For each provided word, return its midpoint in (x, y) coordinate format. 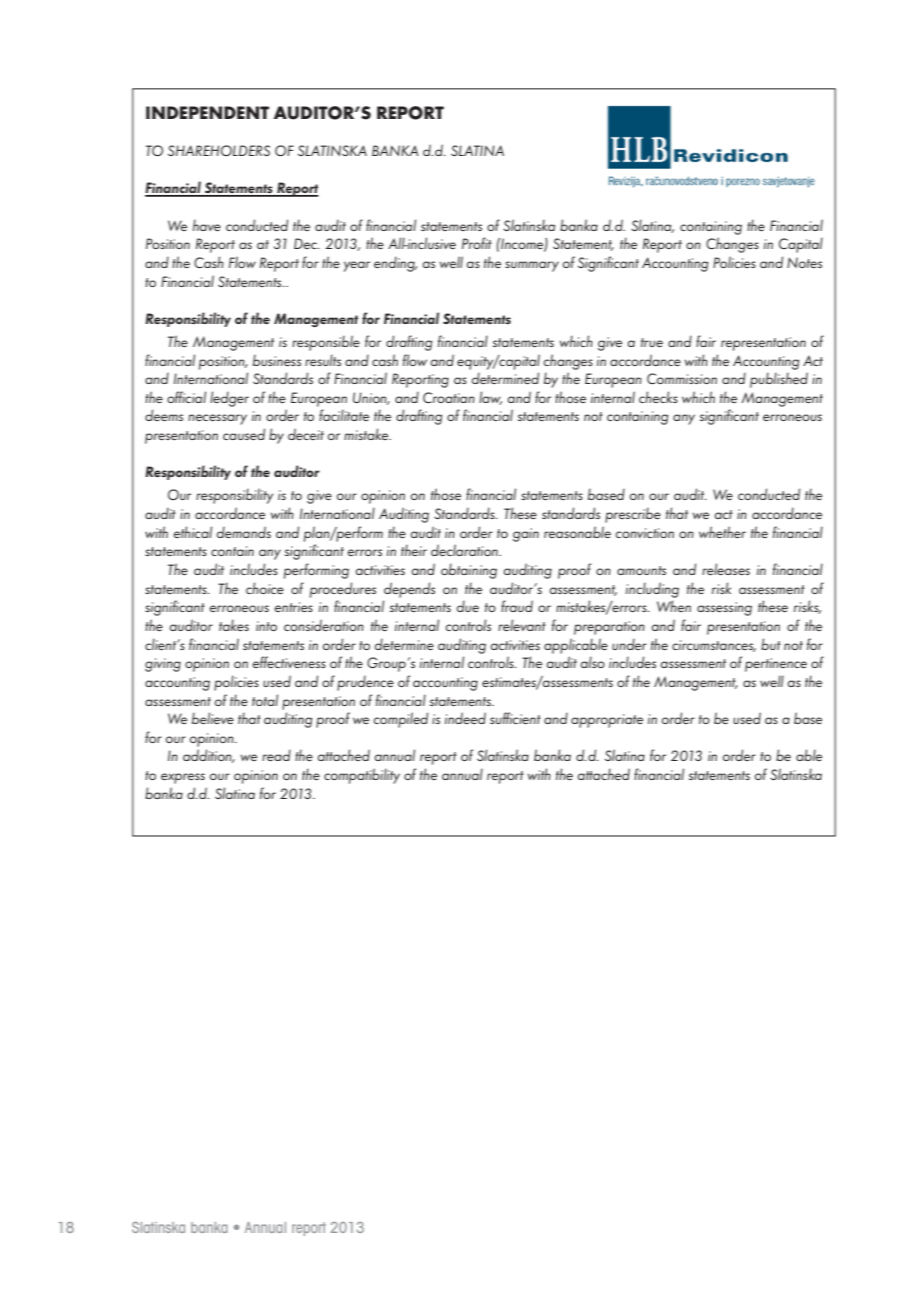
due (468, 606)
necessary (217, 419)
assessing (724, 609)
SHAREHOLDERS (219, 150)
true (652, 342)
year (357, 266)
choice (265, 588)
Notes (804, 262)
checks (658, 397)
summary (532, 266)
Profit (477, 243)
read (276, 755)
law (490, 398)
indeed (465, 718)
